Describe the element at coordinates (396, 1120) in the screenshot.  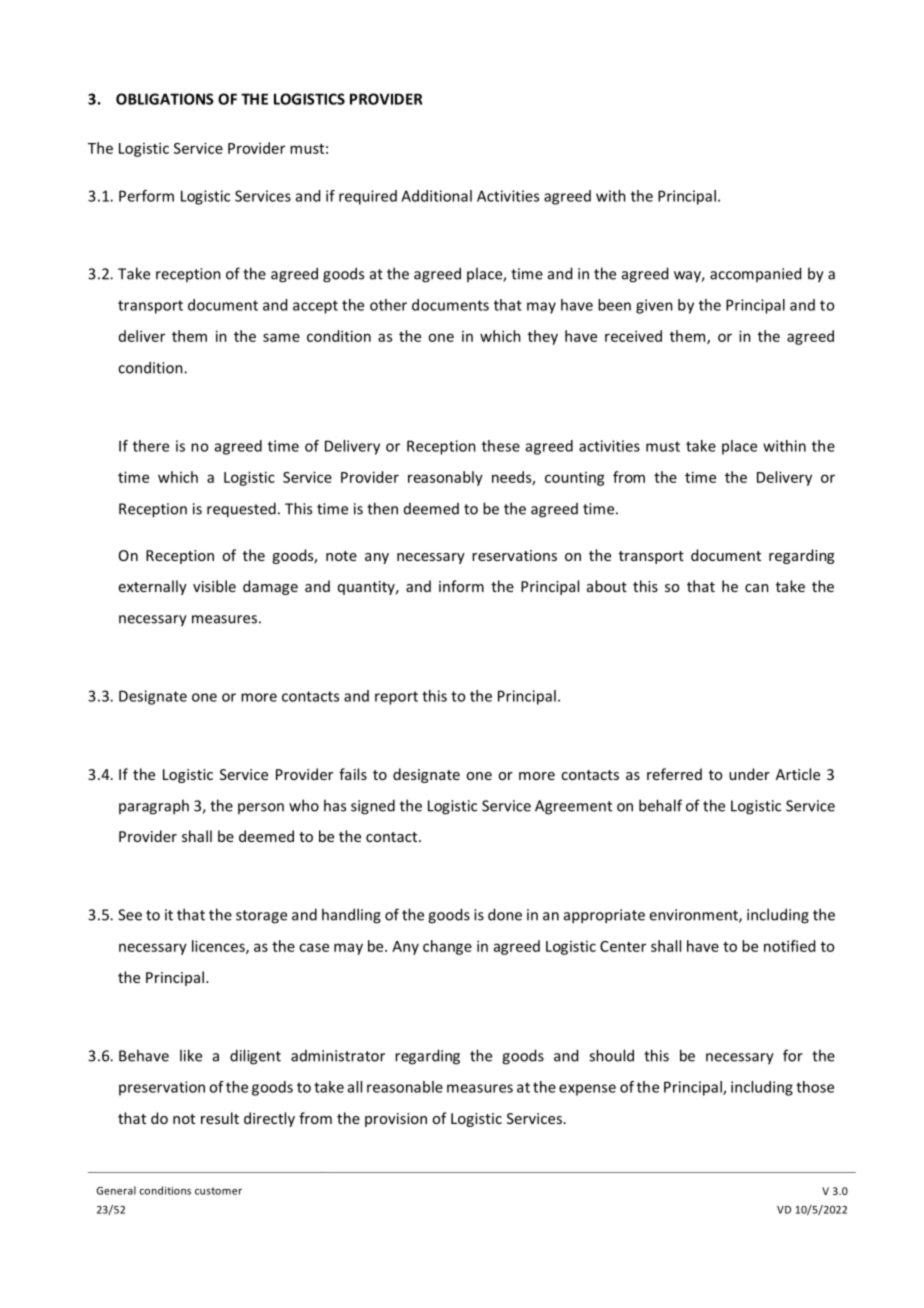
I see `provision` at that location.
